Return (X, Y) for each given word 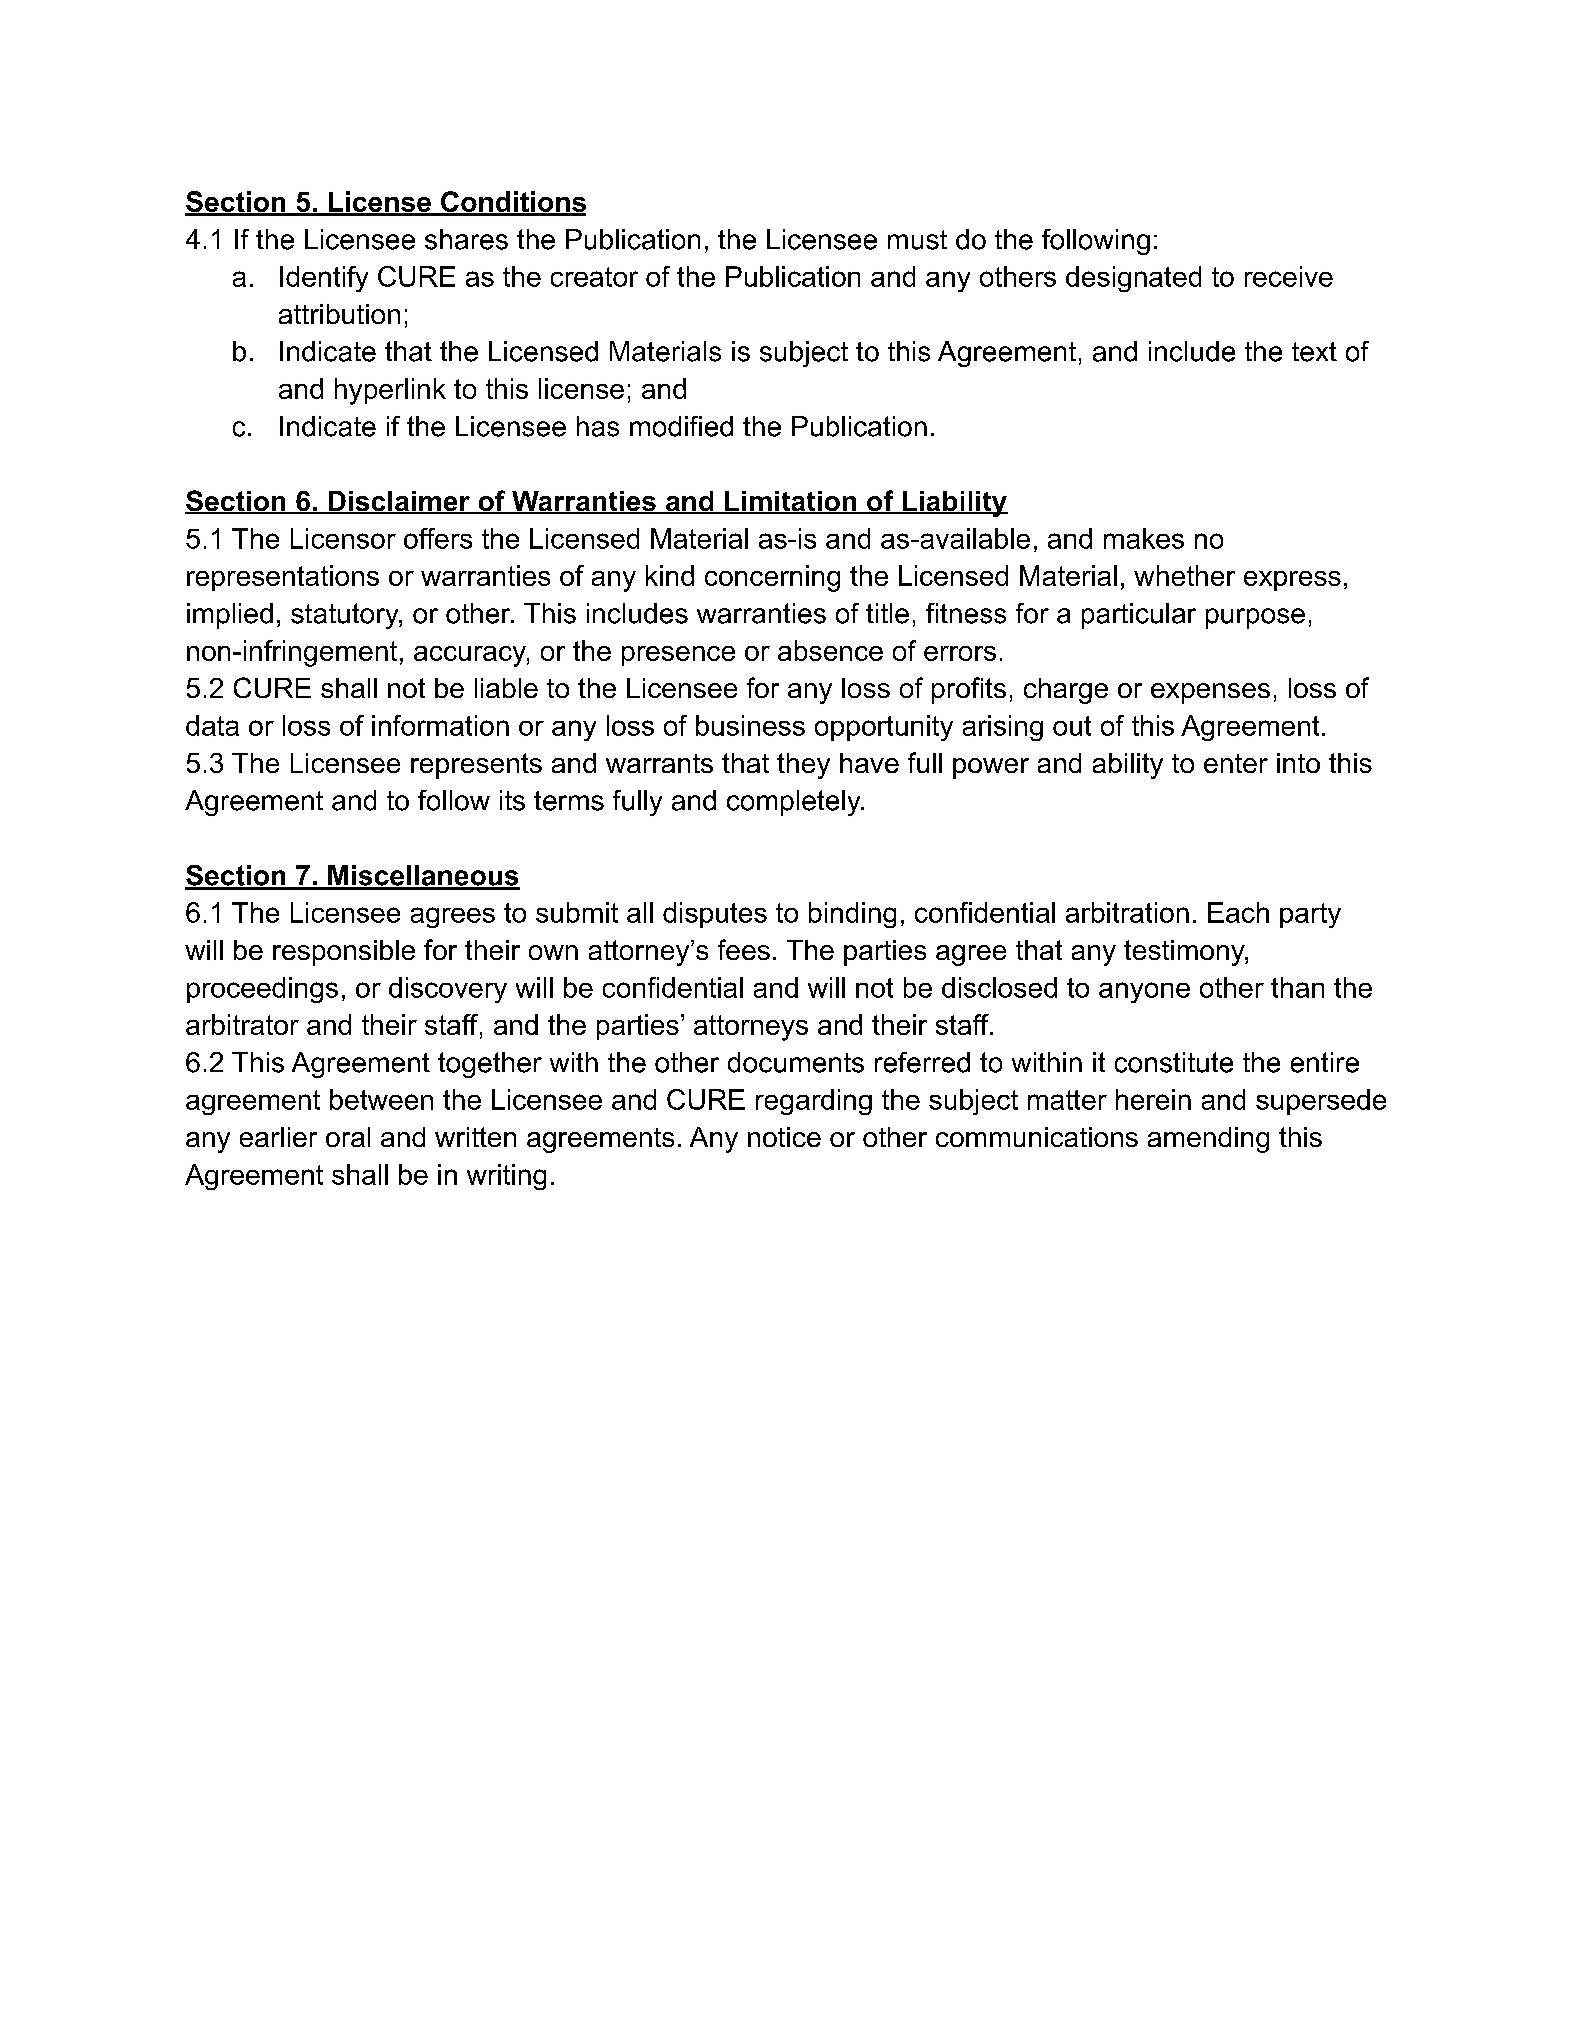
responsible (344, 953)
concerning (772, 578)
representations (283, 578)
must (917, 240)
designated (1133, 279)
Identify (324, 279)
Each (1238, 912)
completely (795, 803)
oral (348, 1137)
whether (1184, 575)
